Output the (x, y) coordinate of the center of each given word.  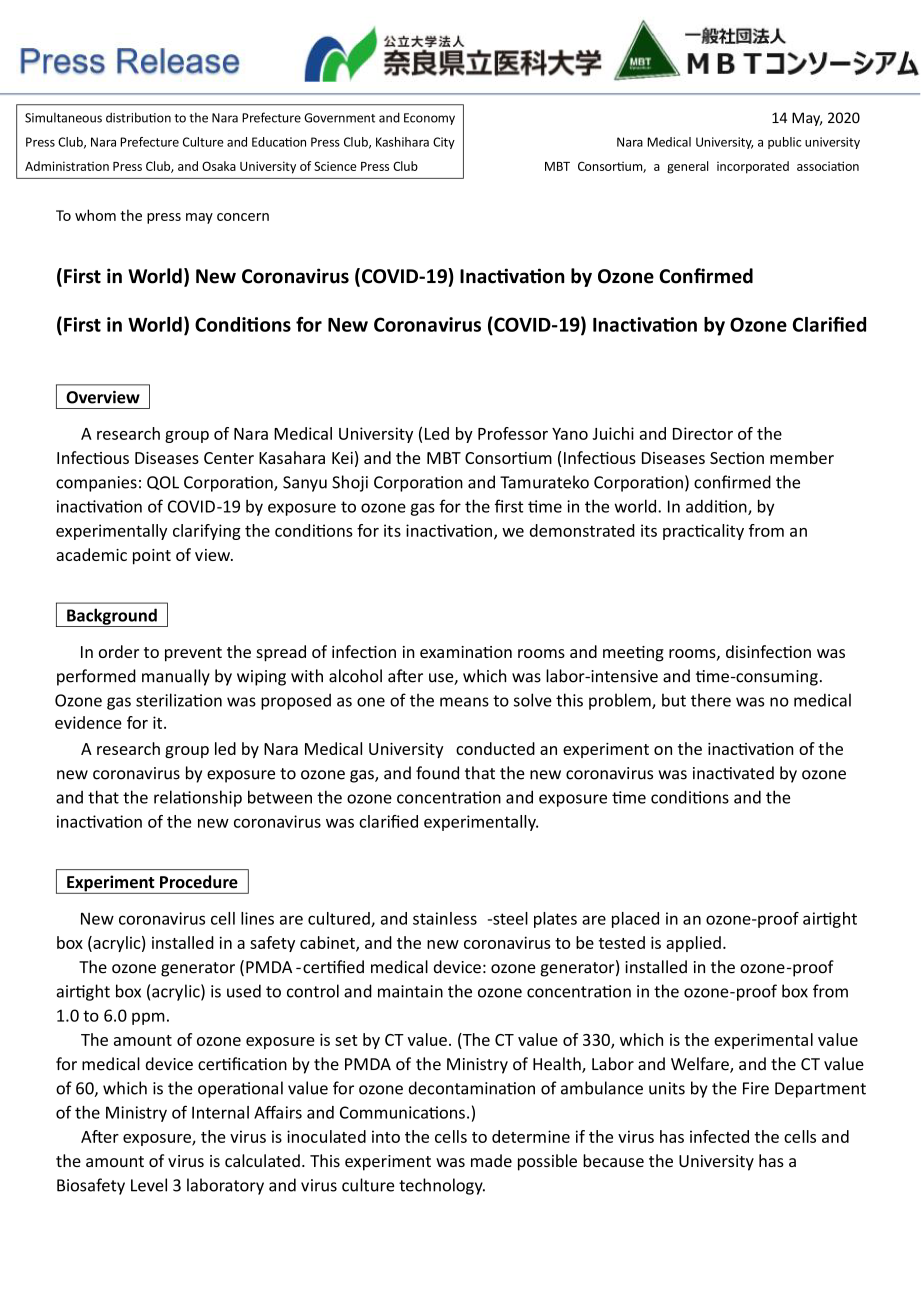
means (464, 702)
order (119, 651)
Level (149, 1185)
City (444, 143)
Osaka (219, 166)
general (688, 167)
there (711, 700)
